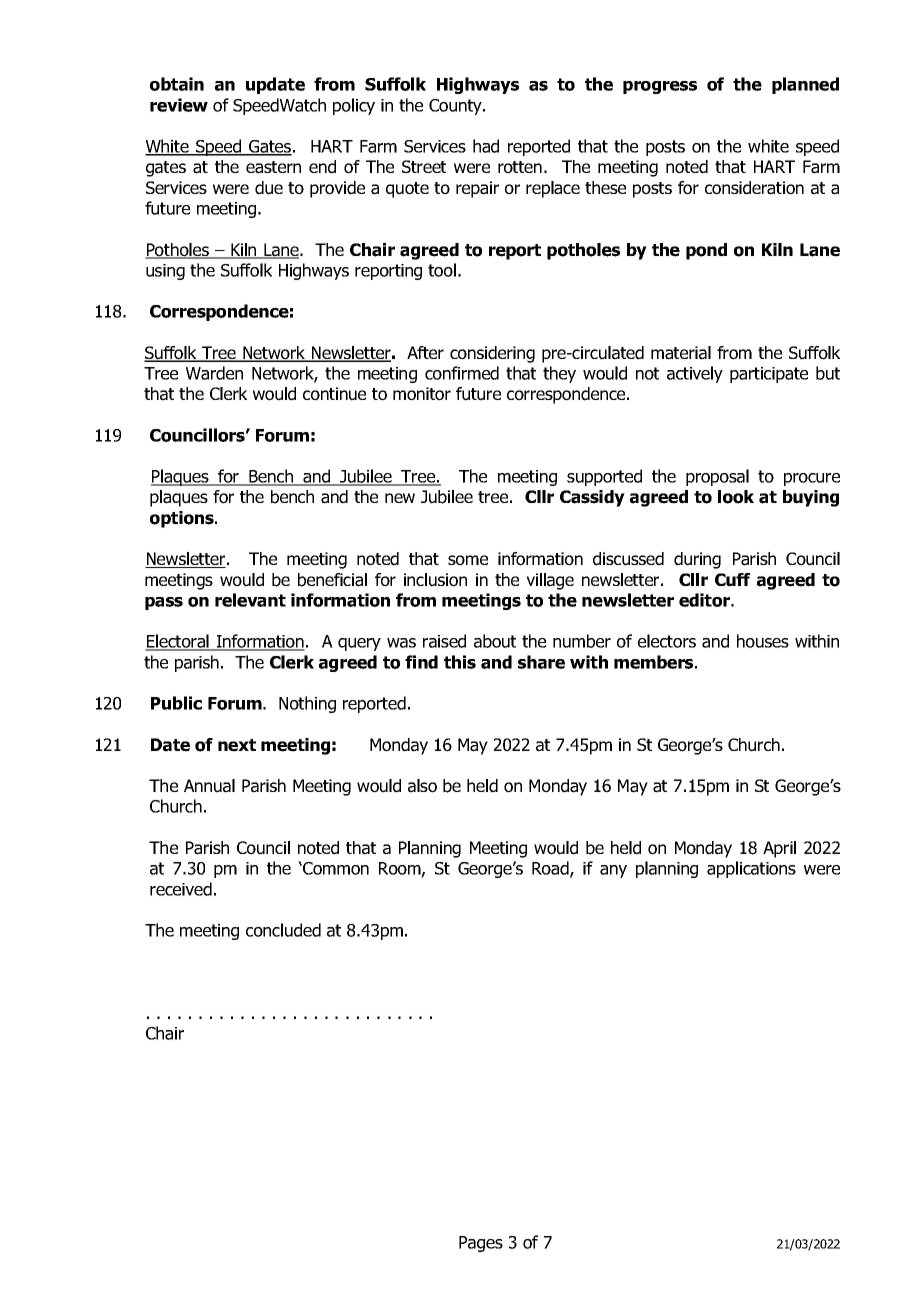 Image resolution: width=924 pixels, height=1308 pixels. I want to click on April, so click(779, 849).
